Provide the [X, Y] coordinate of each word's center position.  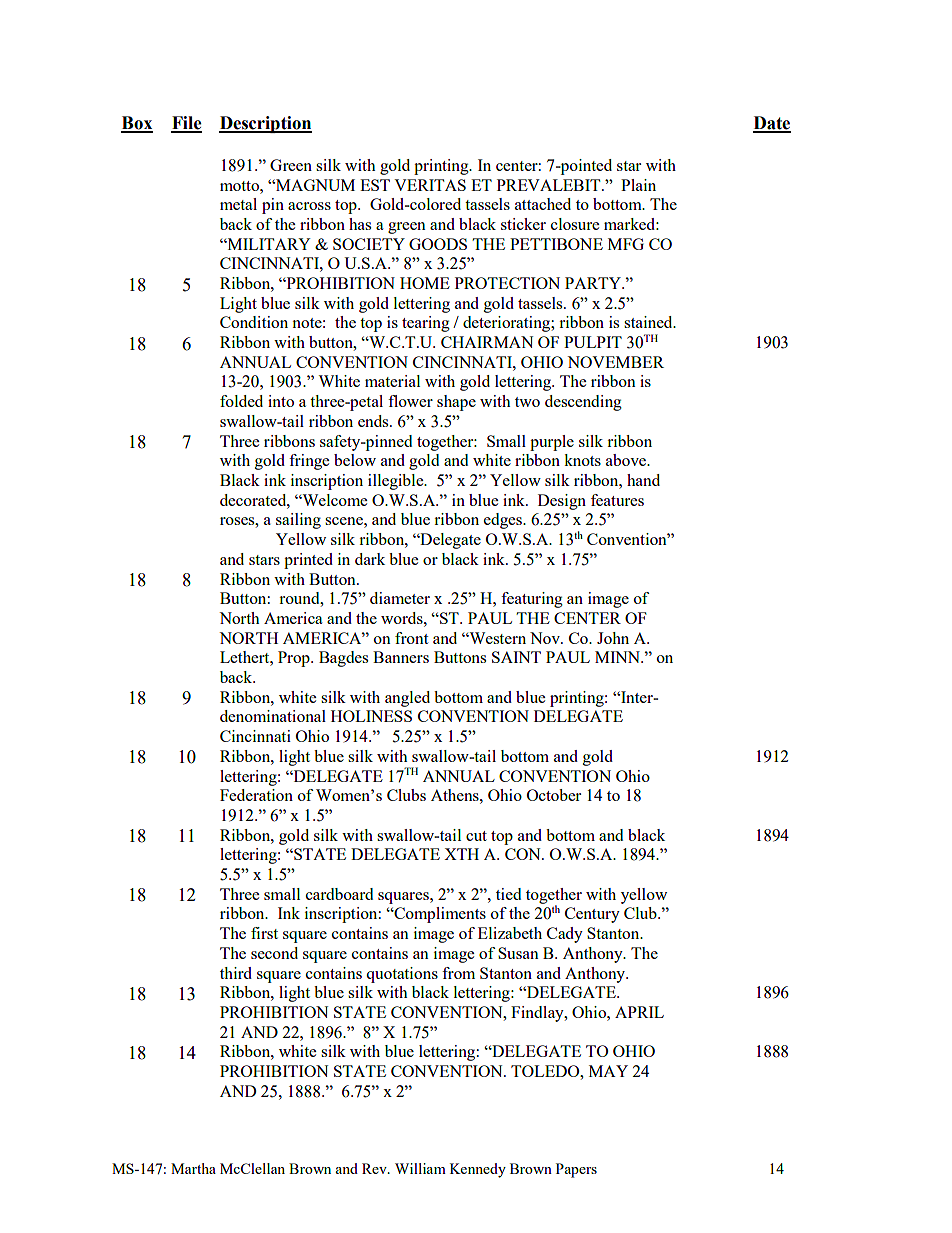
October [554, 795]
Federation [256, 795]
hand [643, 480]
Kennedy [478, 1170]
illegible [397, 482]
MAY [608, 1071]
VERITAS [430, 185]
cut [476, 836]
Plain [638, 185]
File [186, 124]
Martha [193, 1168]
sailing [298, 521]
